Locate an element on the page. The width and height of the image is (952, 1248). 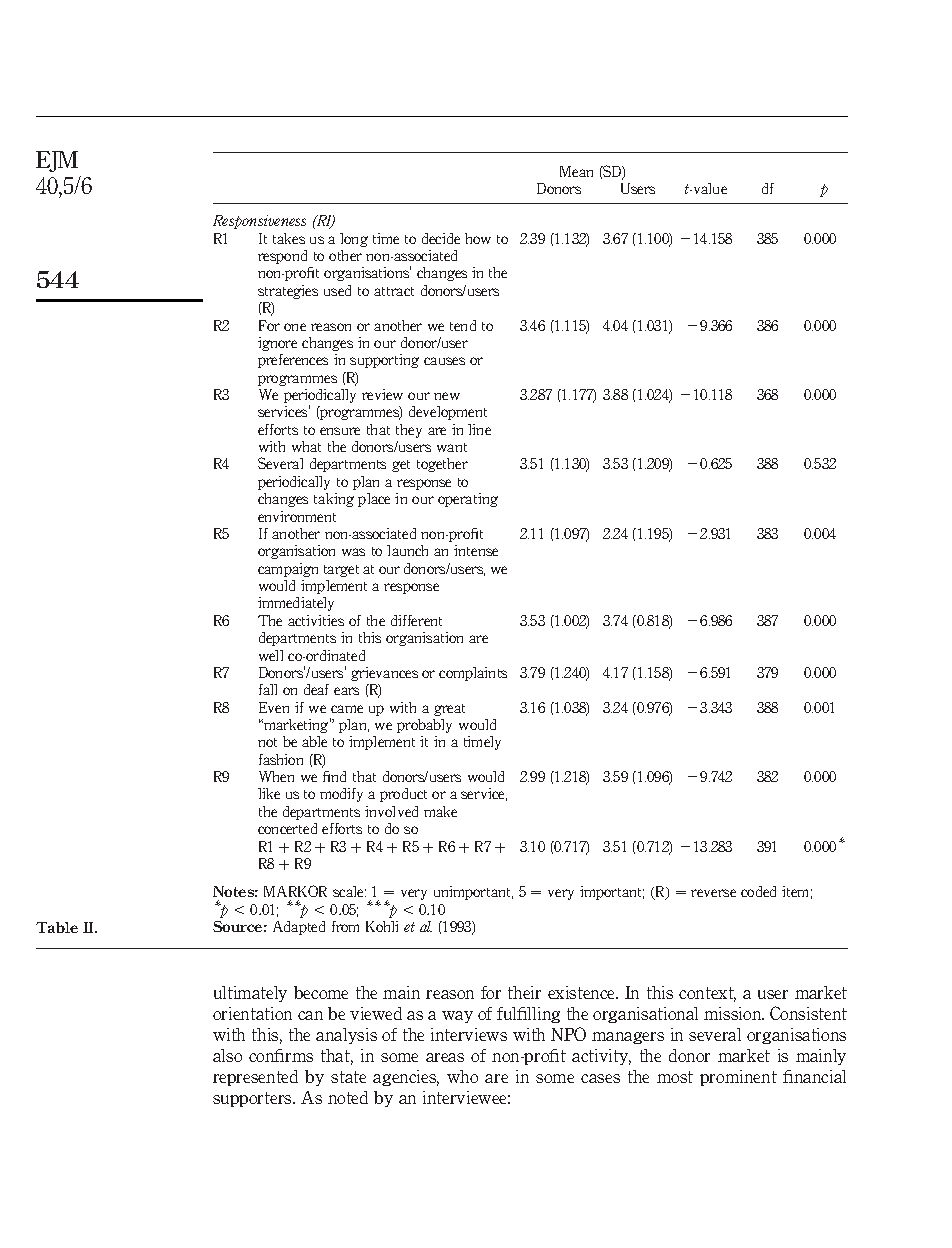
line is located at coordinates (479, 429).
